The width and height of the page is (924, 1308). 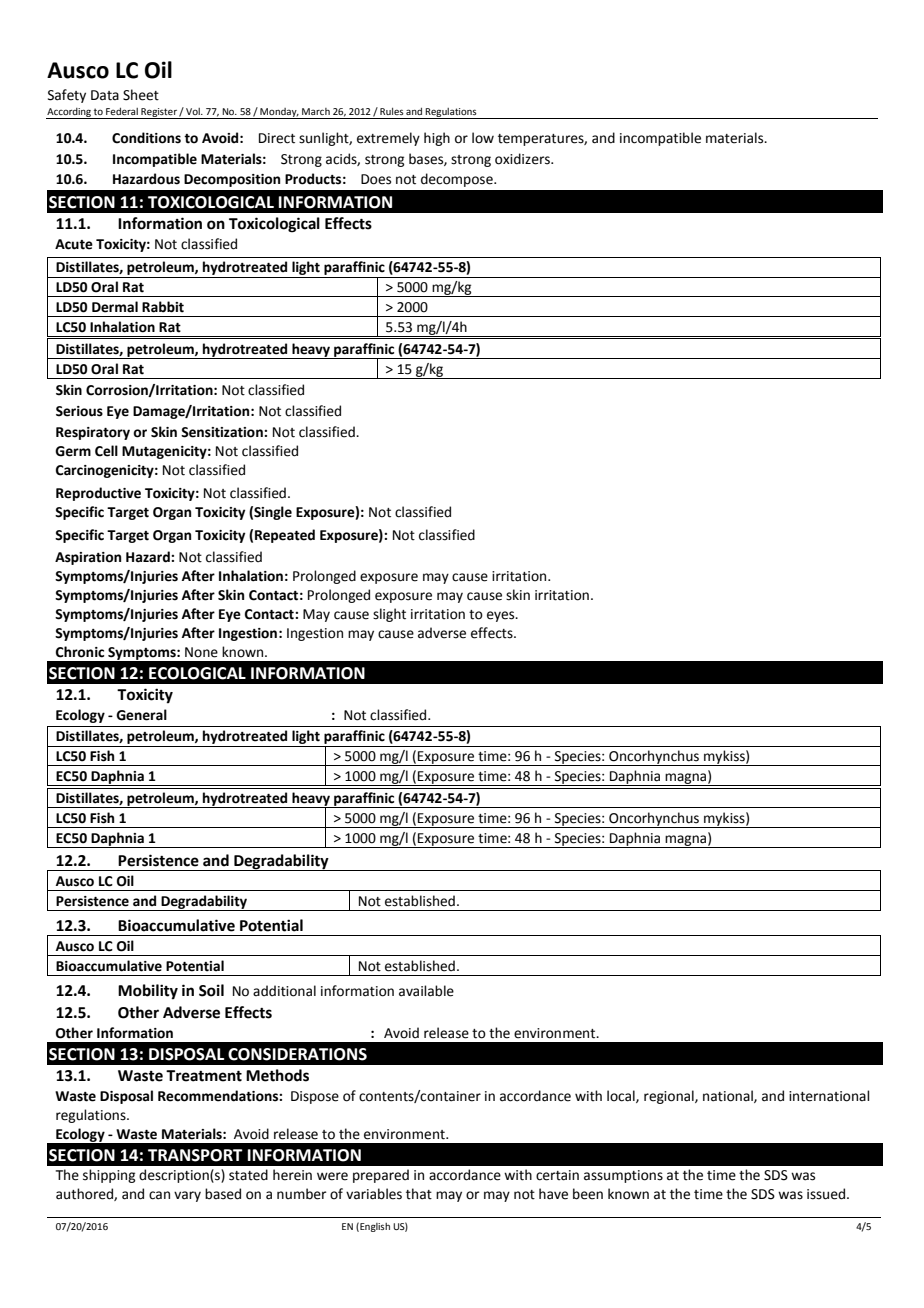 I want to click on TRANSPORT, so click(x=195, y=1155).
